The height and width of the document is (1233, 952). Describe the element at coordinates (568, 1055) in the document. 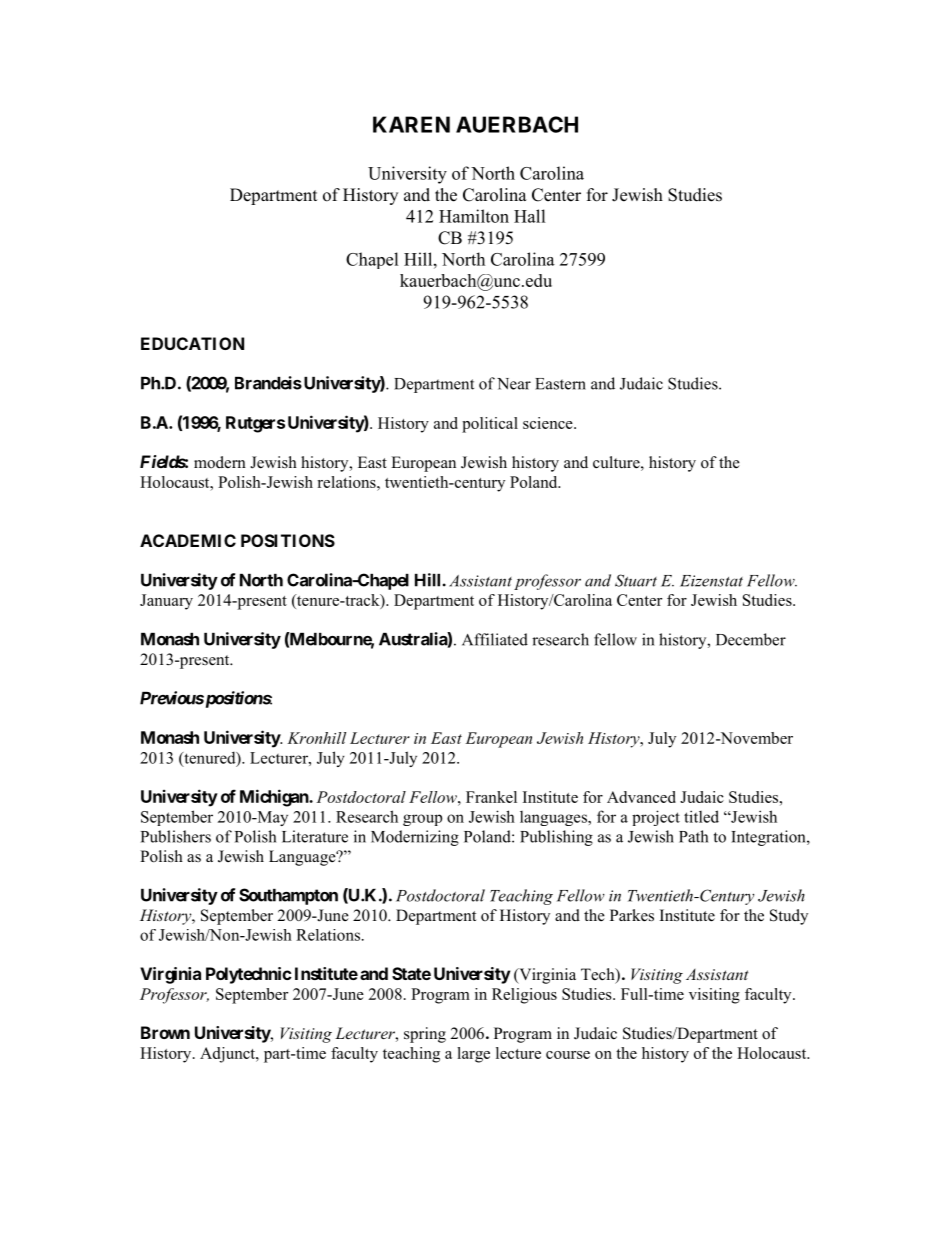

I see `course` at that location.
